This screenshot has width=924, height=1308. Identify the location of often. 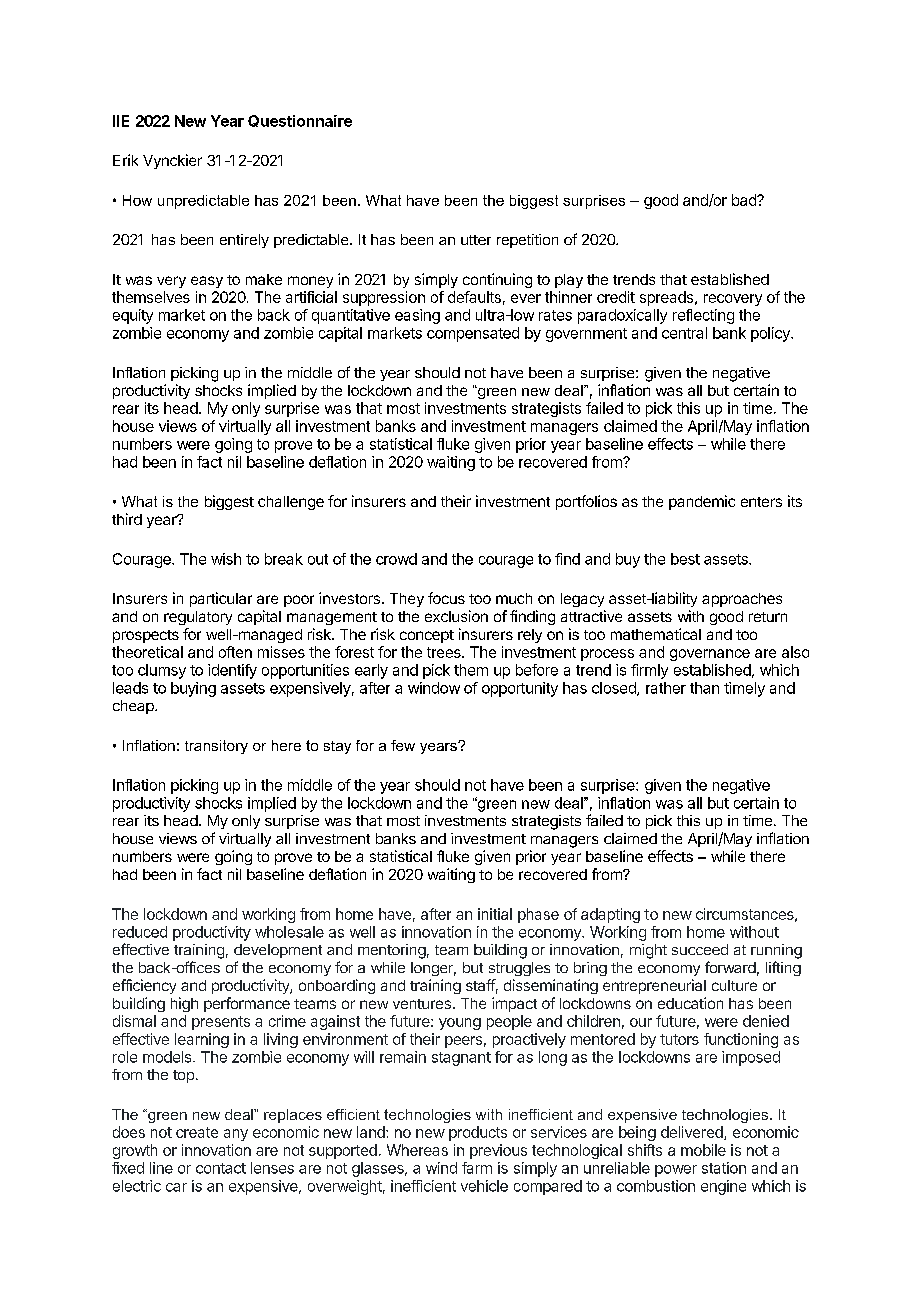
(235, 652).
